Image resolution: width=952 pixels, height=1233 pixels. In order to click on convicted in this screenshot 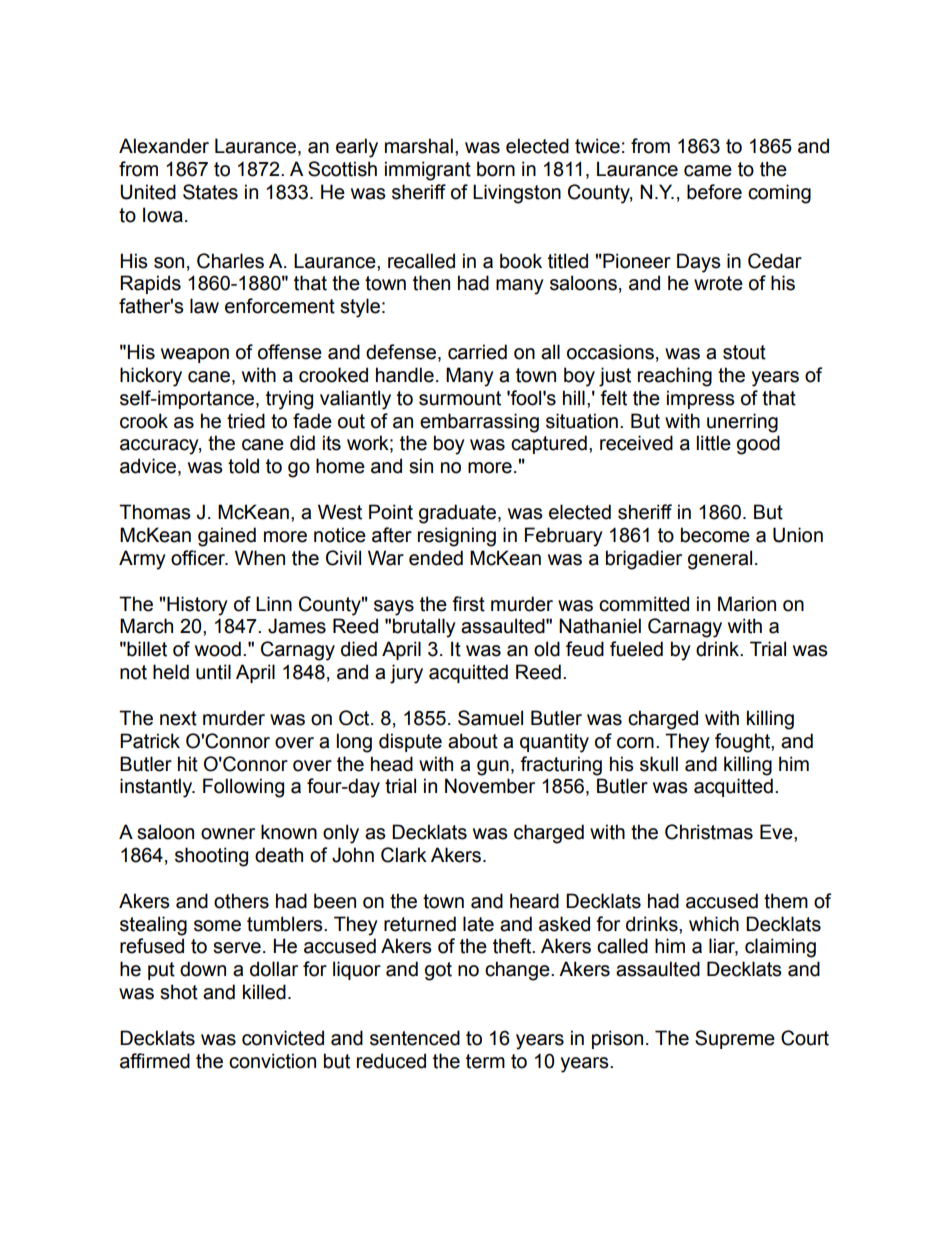, I will do `click(283, 1038)`.
